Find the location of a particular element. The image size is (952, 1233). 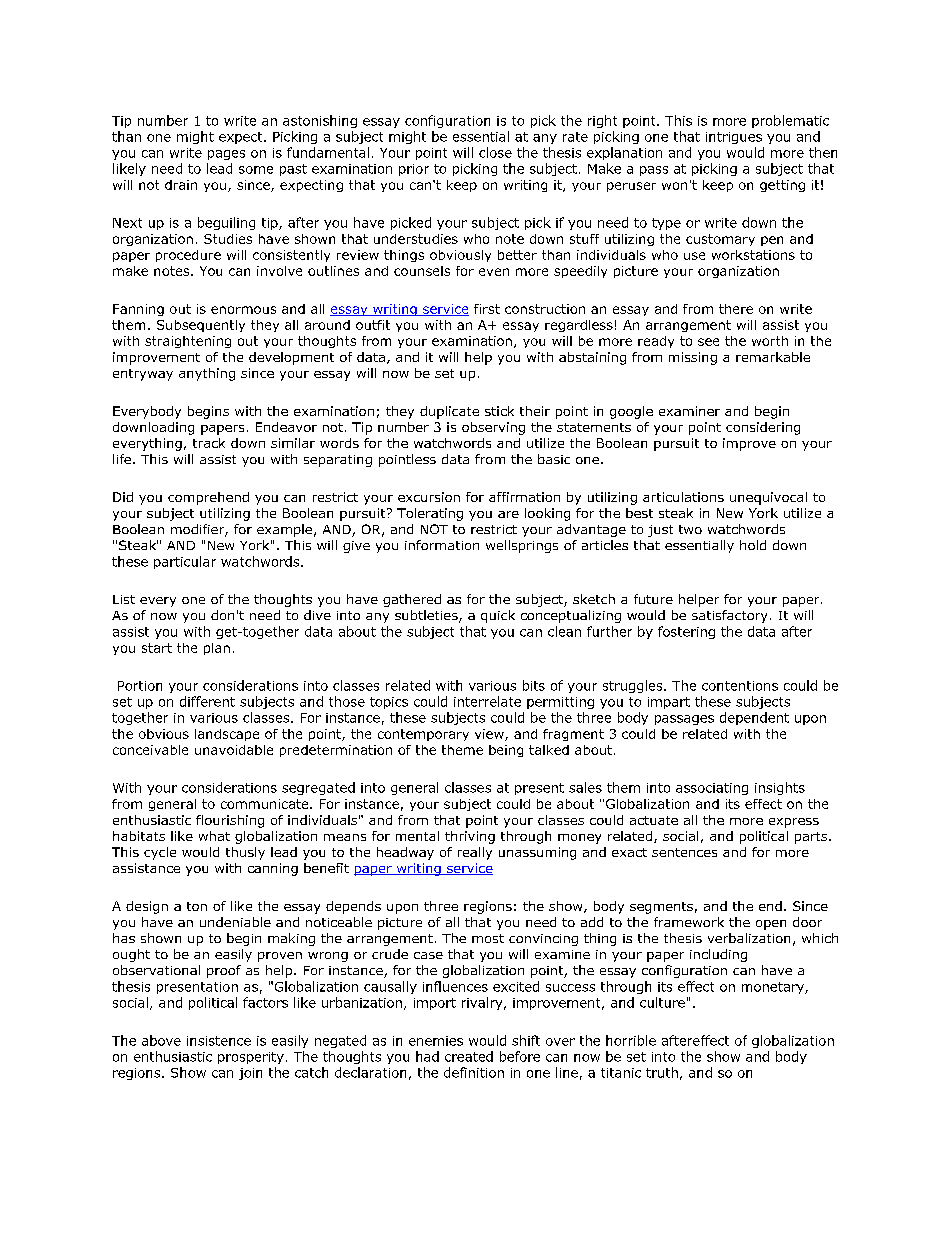

insistence is located at coordinates (219, 1041).
